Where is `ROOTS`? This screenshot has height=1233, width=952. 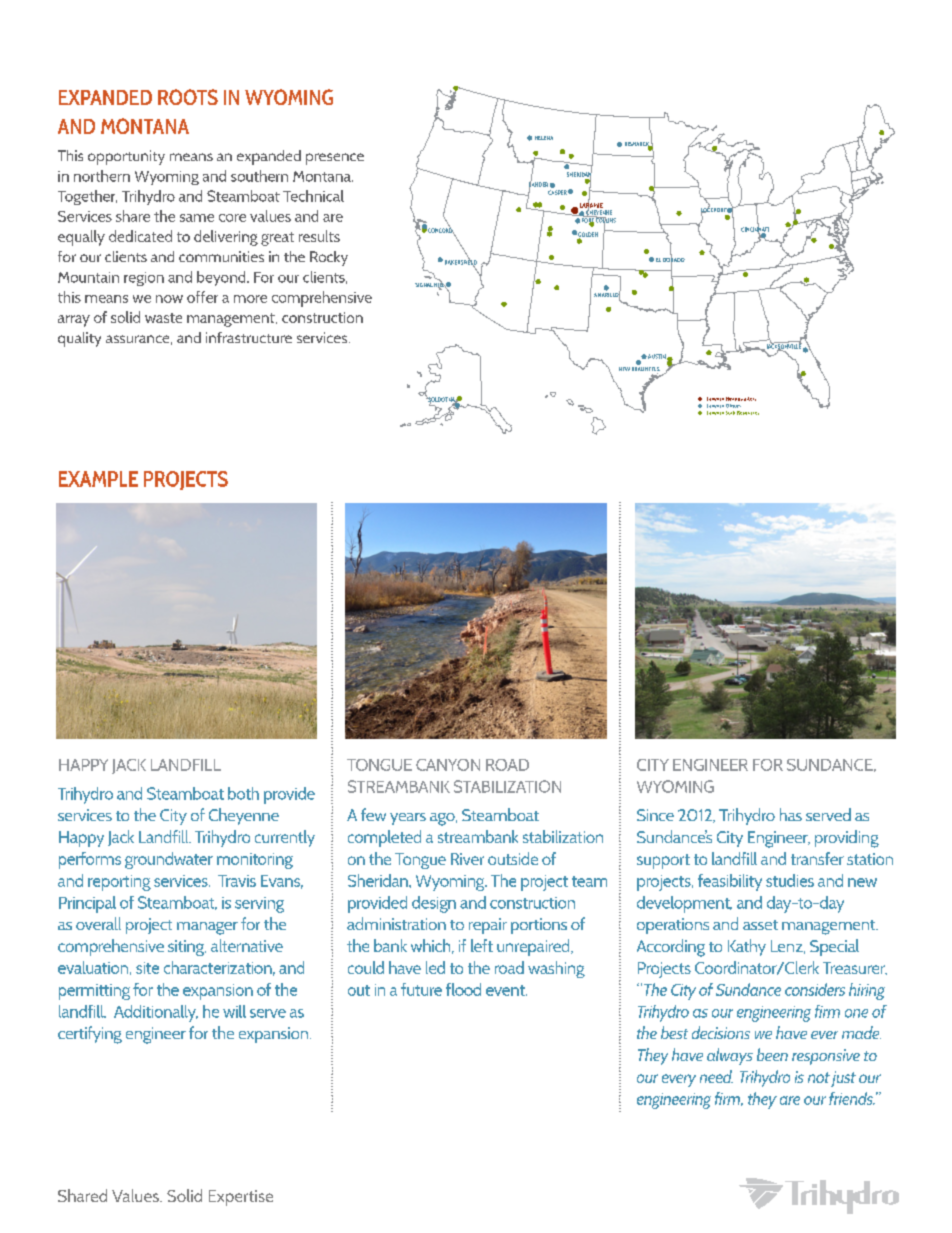 ROOTS is located at coordinates (188, 97).
